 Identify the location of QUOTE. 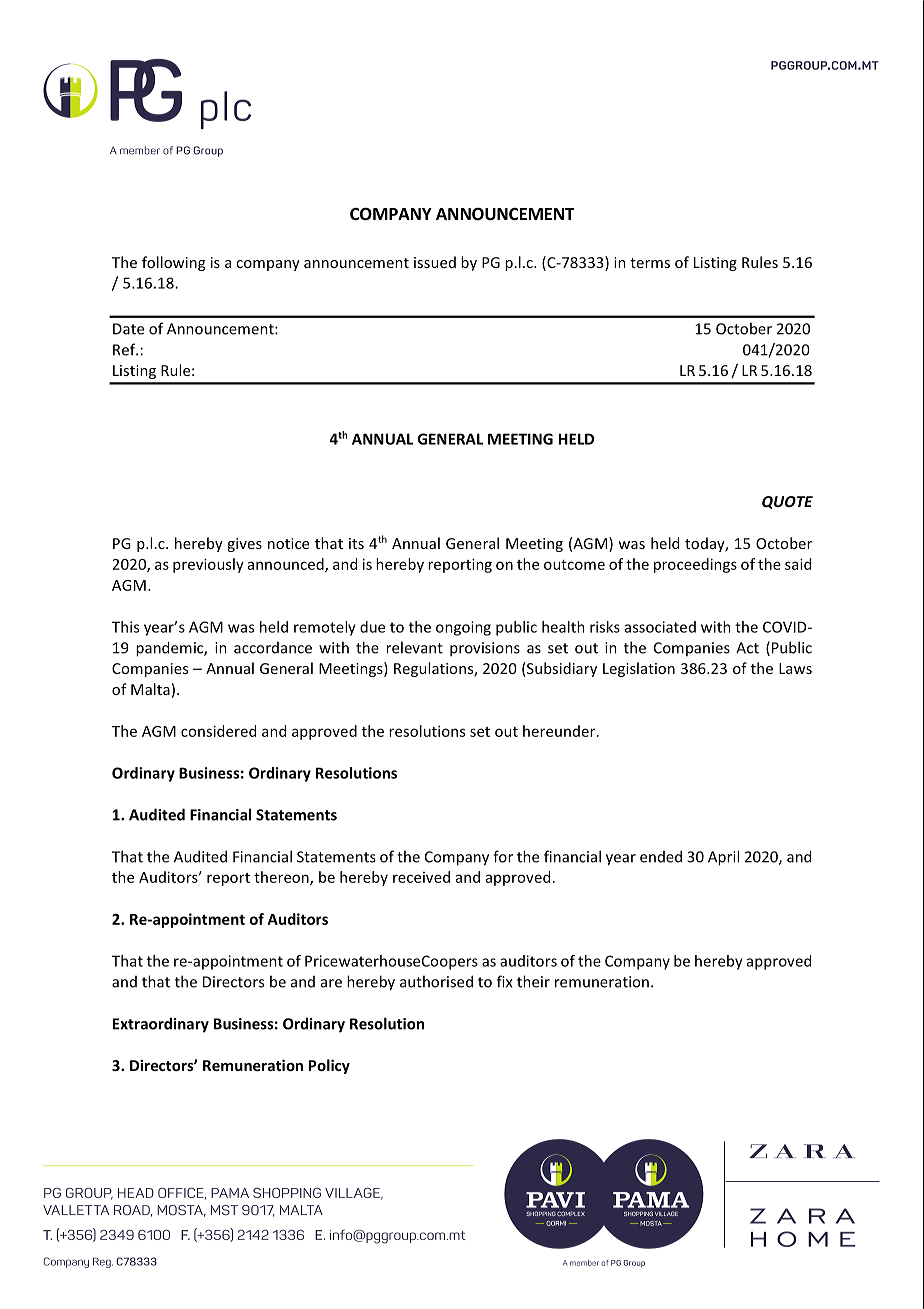
(787, 502).
